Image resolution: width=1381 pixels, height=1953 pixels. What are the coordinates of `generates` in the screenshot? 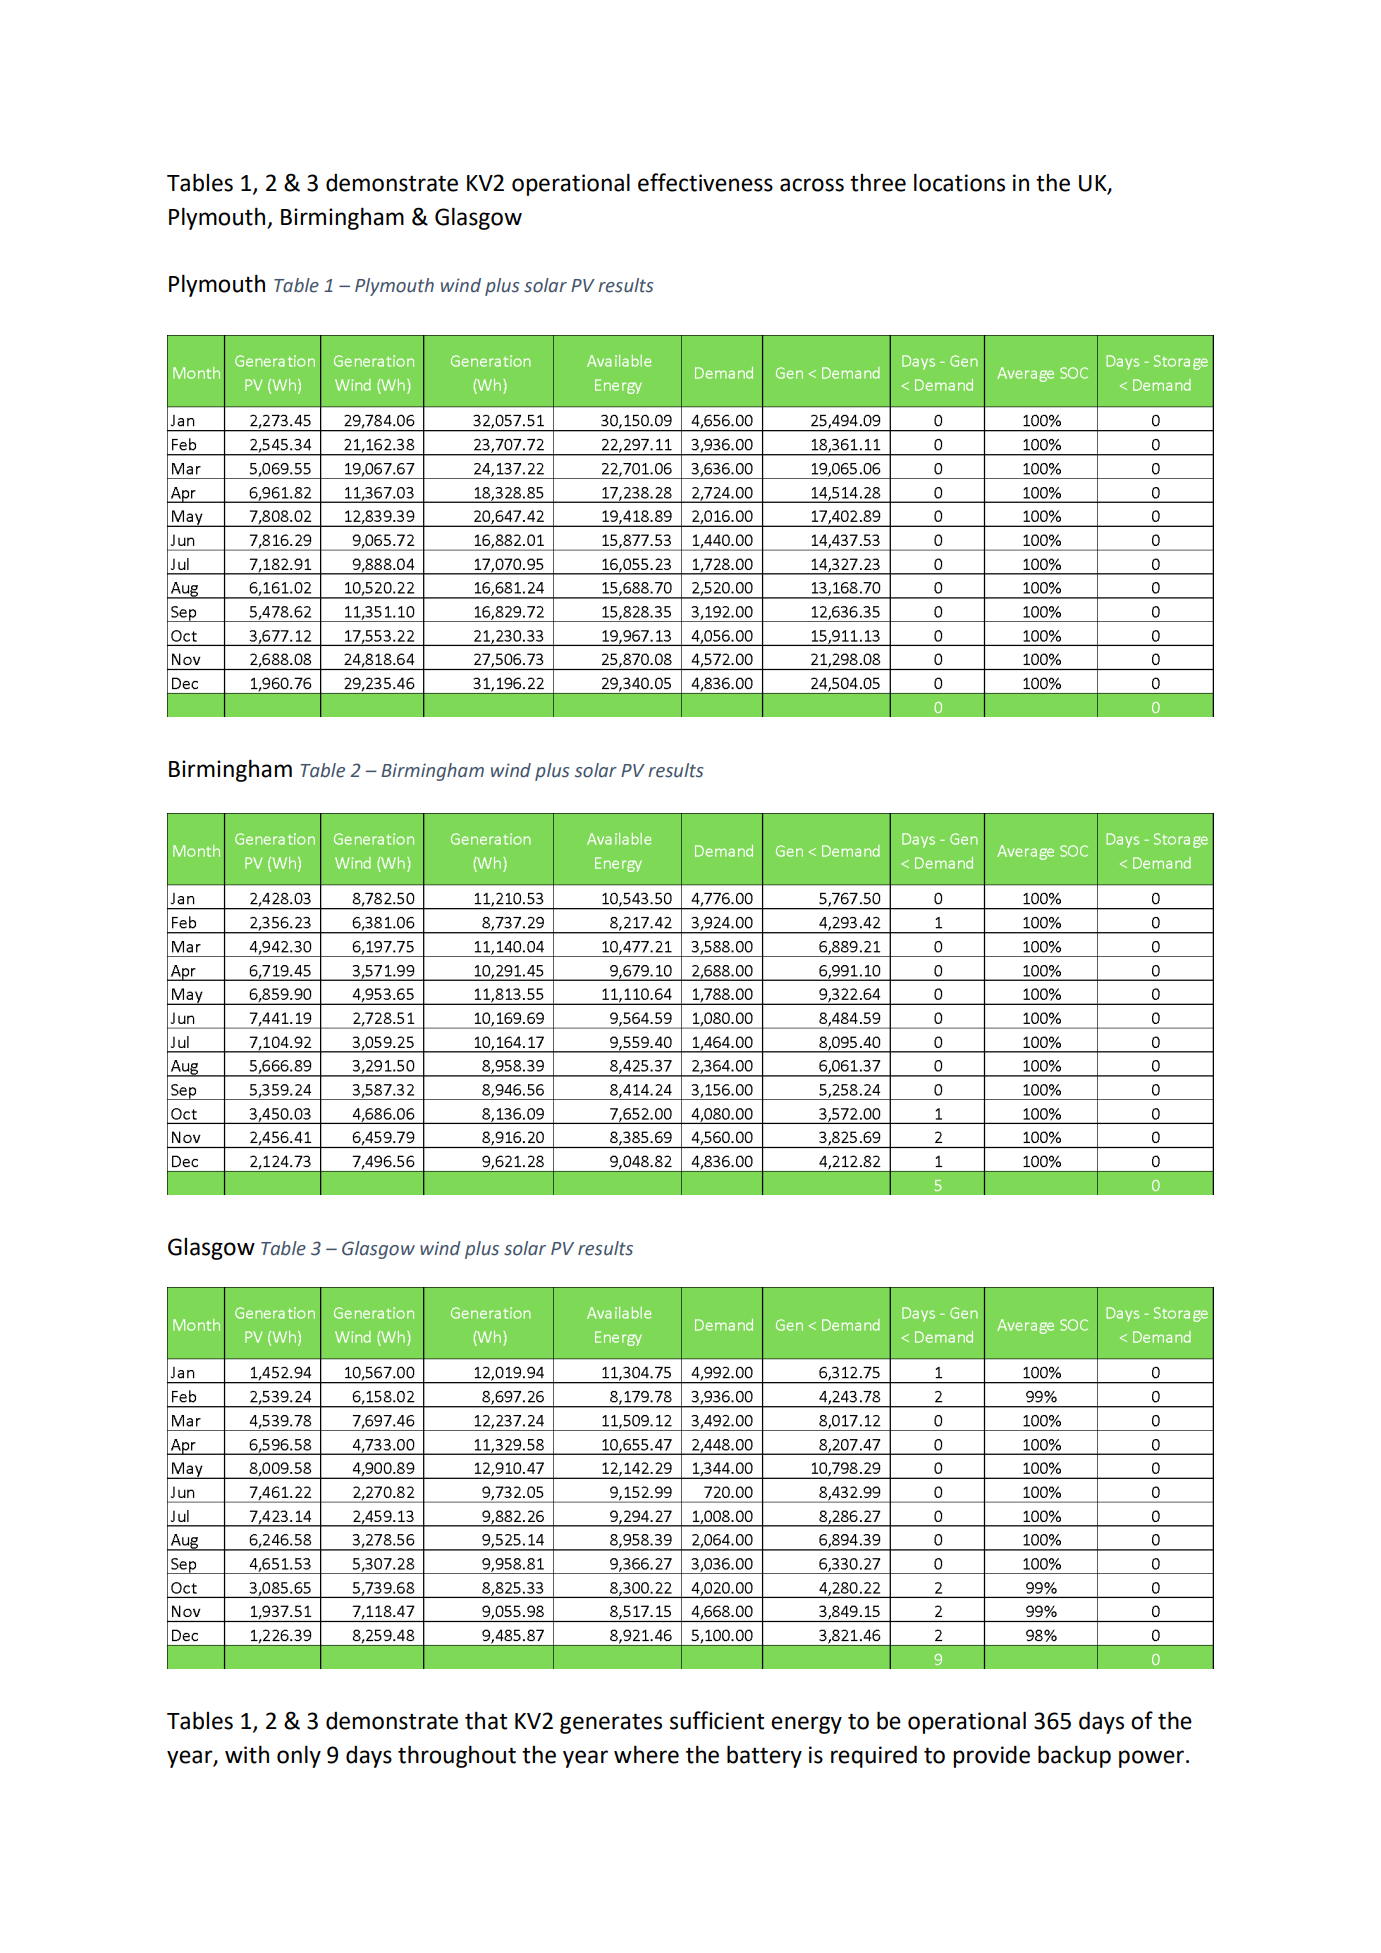 It's located at (611, 1723).
